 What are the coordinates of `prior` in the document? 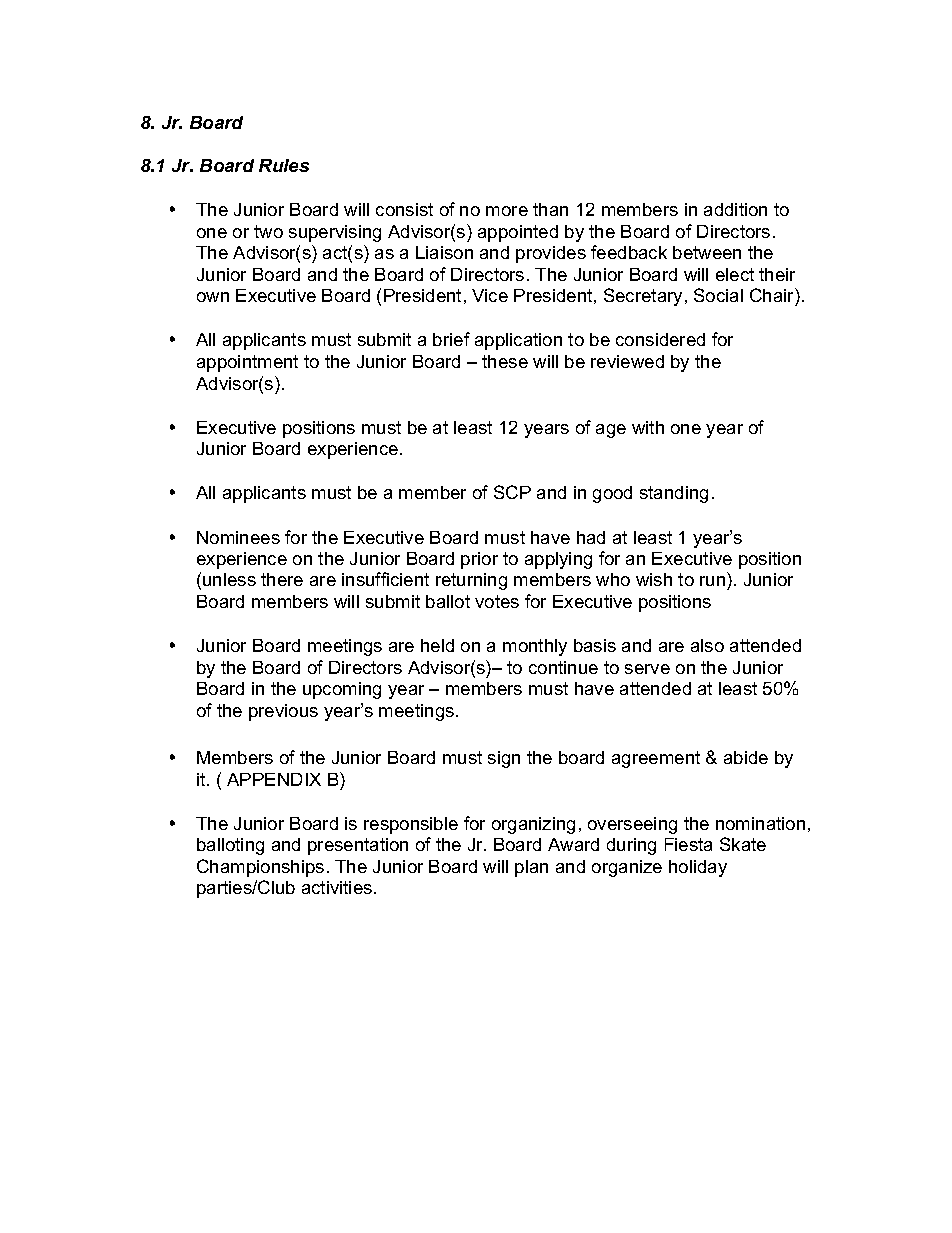 It's located at (479, 560).
